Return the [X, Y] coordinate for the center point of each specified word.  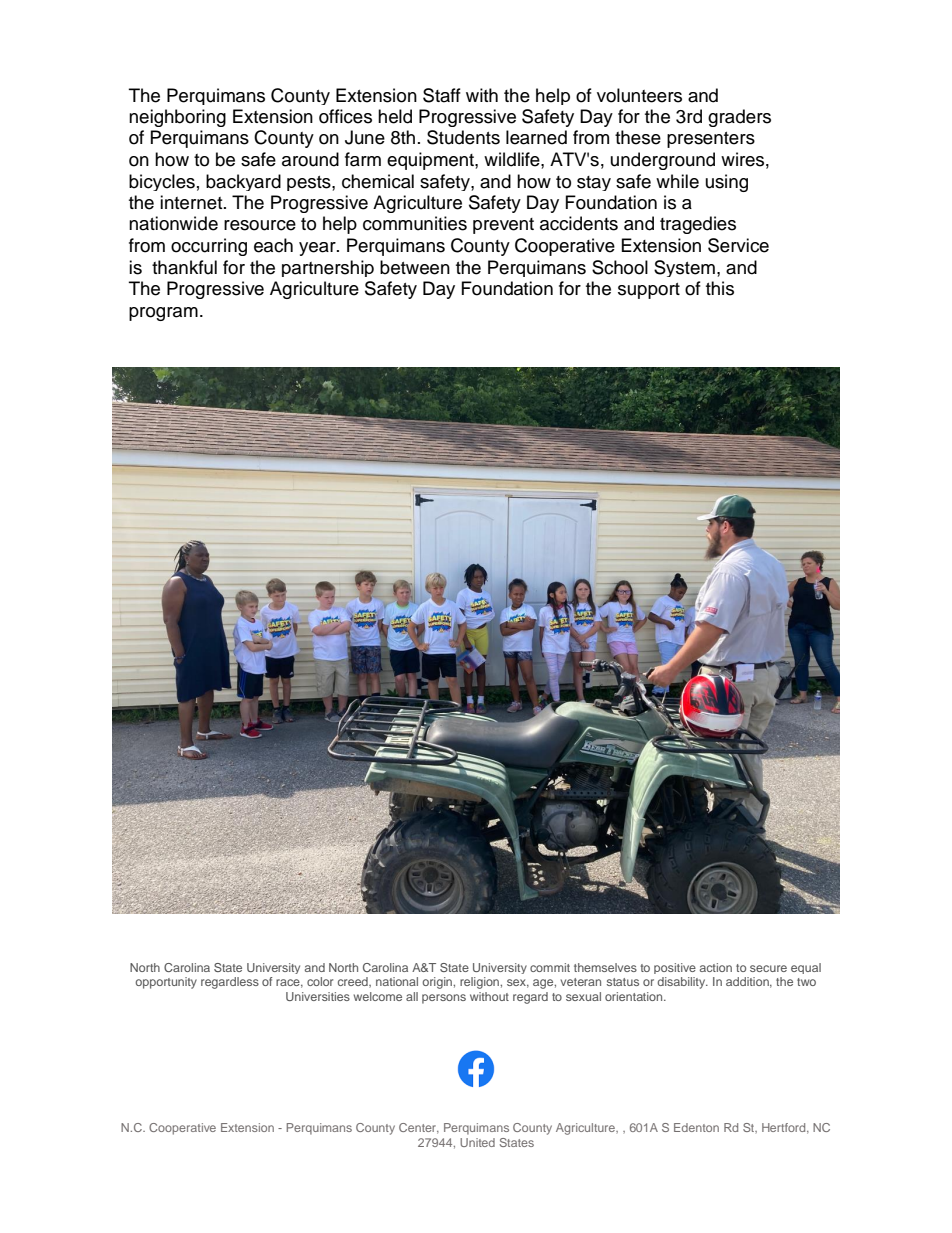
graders [739, 118]
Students [463, 137]
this [720, 288]
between [415, 267]
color [320, 981]
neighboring [177, 118]
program [163, 314]
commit [550, 967]
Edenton [696, 1127]
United [477, 1142]
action [716, 967]
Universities [318, 996]
